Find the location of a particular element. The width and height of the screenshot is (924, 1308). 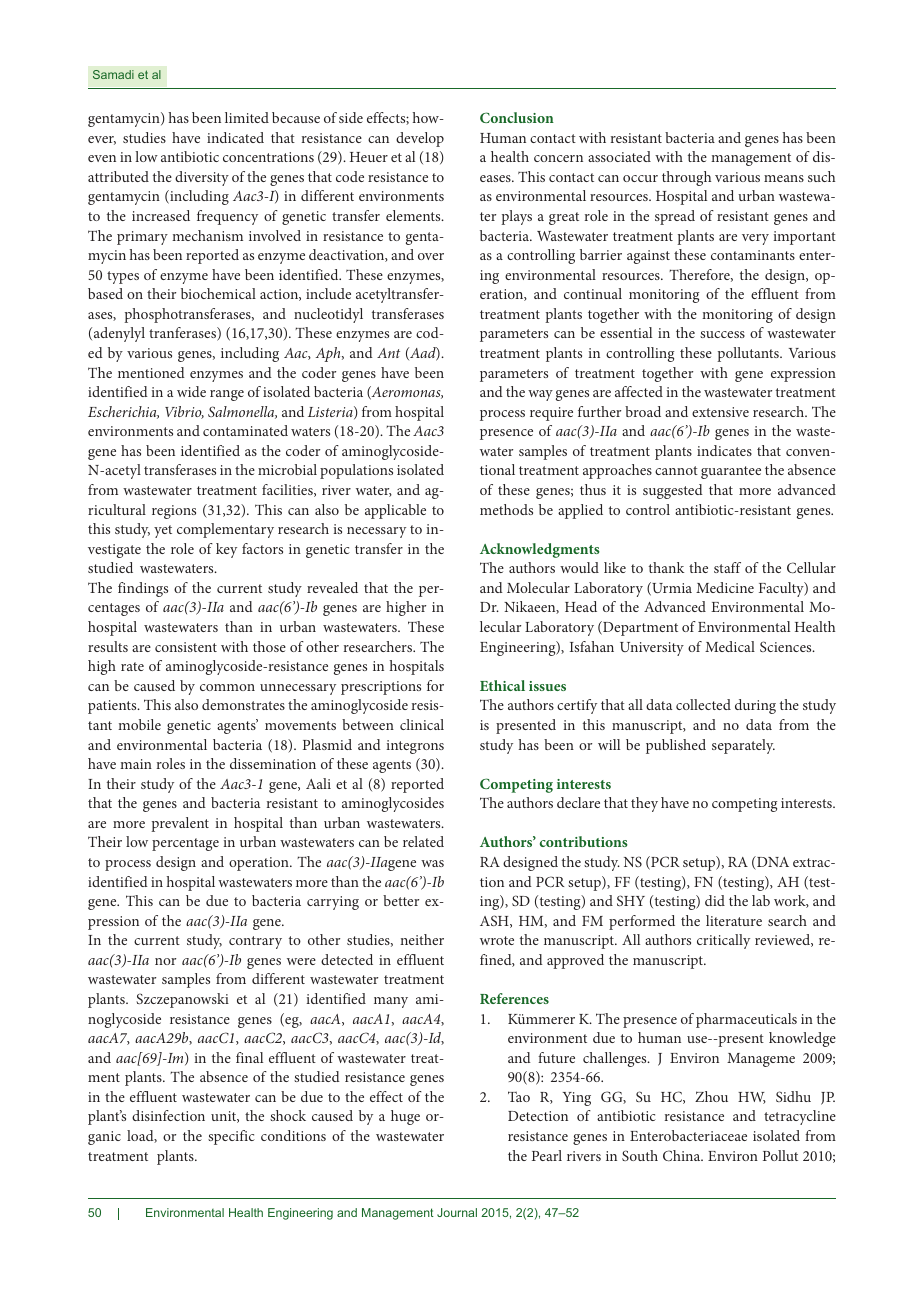

Journal is located at coordinates (457, 1212).
